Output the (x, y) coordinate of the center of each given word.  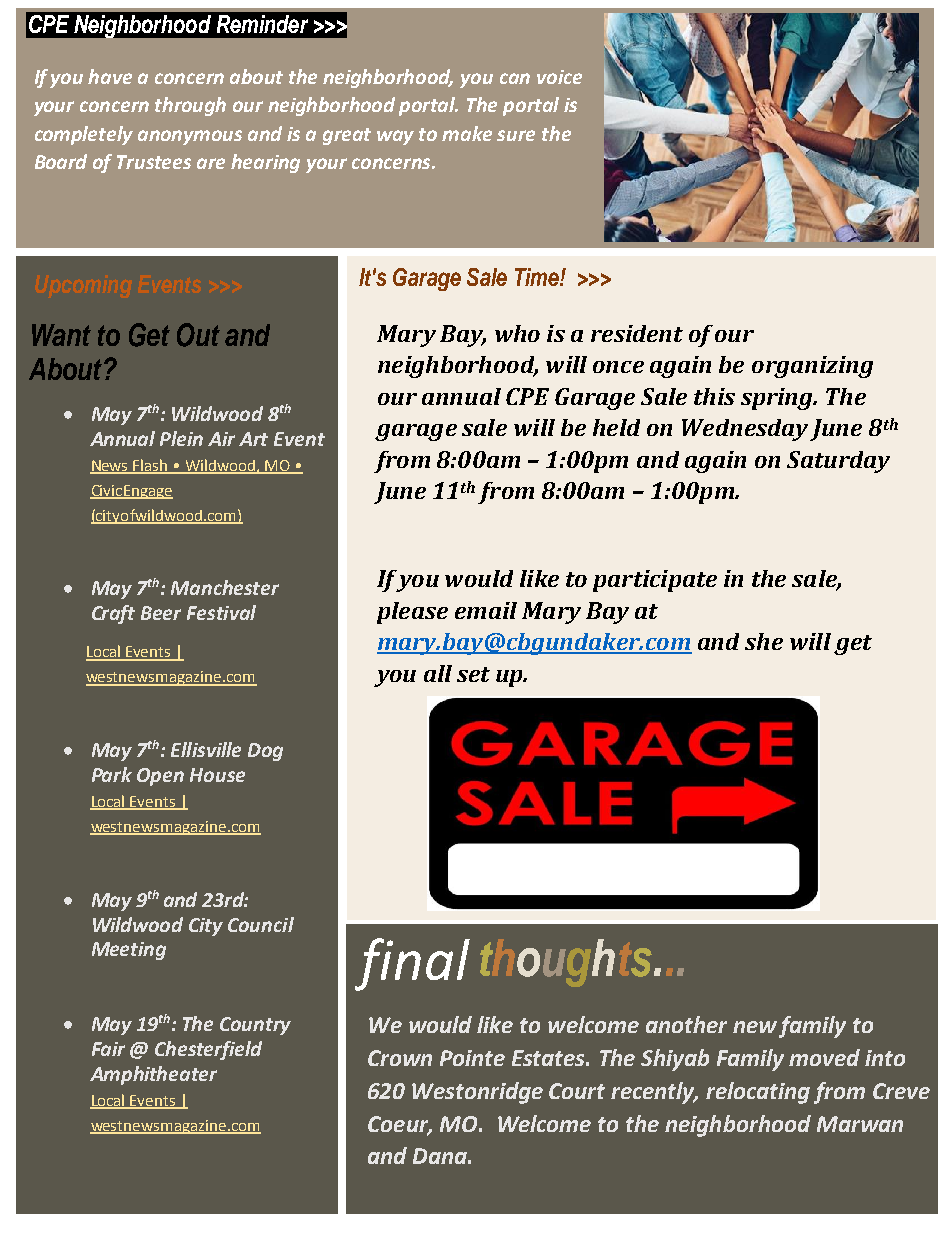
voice (559, 77)
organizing (812, 367)
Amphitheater (153, 1075)
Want (61, 335)
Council (261, 924)
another (686, 1024)
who (517, 333)
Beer (161, 613)
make (467, 133)
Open (160, 777)
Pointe (472, 1058)
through (190, 106)
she (764, 641)
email (486, 610)
